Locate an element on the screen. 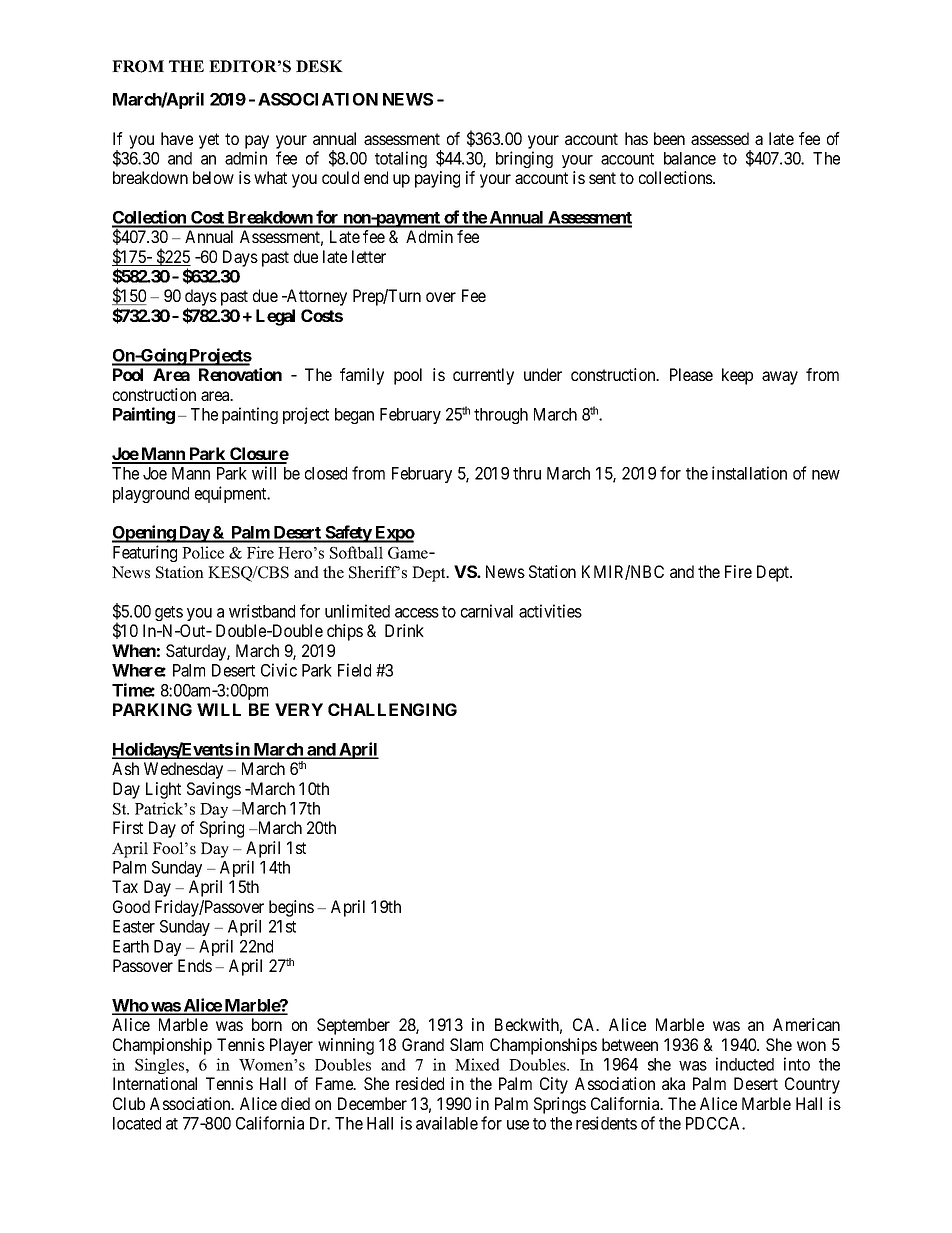 Image resolution: width=952 pixels, height=1233 pixels. yet is located at coordinates (209, 141).
